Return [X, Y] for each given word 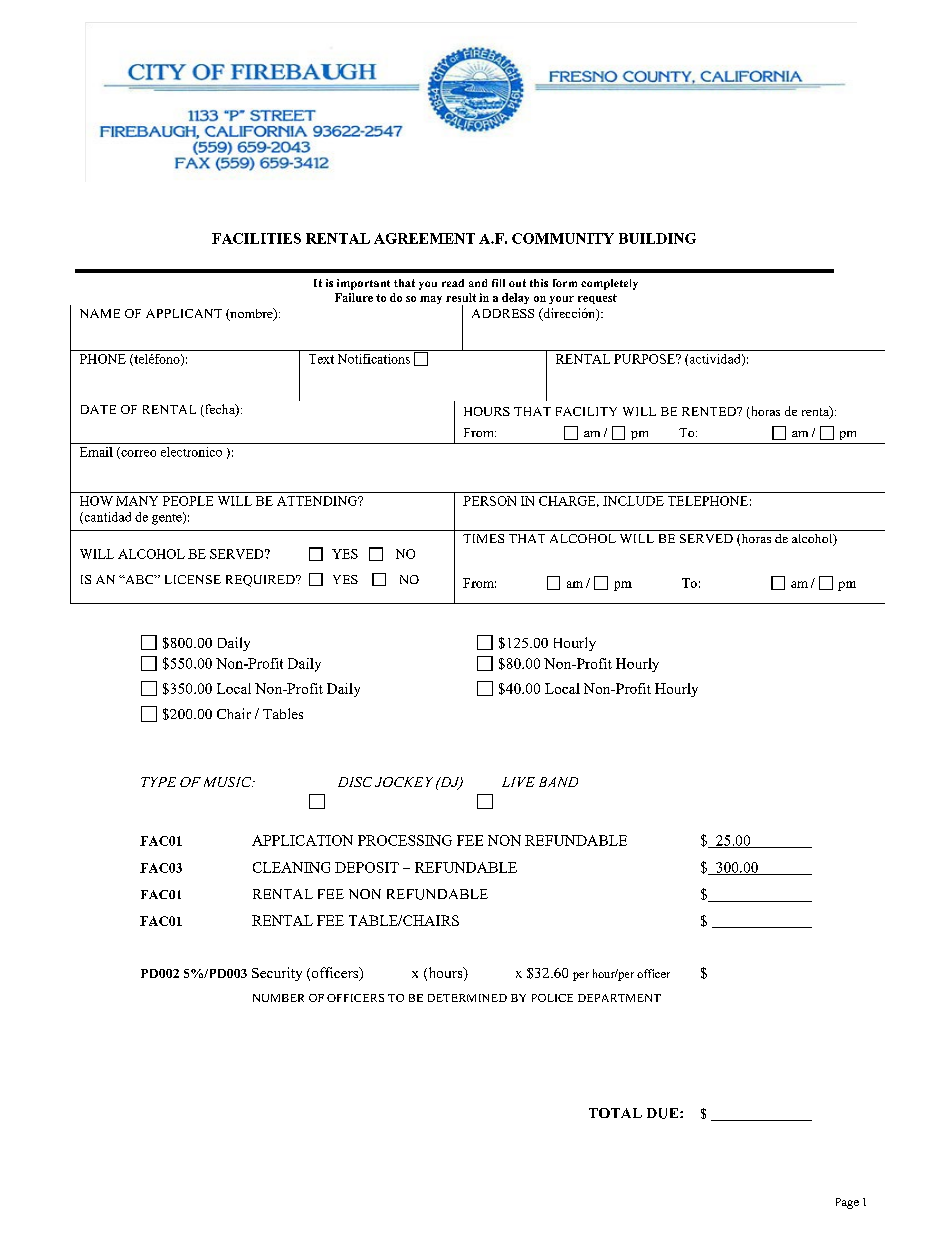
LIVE [518, 782]
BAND [558, 782]
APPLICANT [184, 313]
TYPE [158, 782]
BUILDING [657, 238]
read [453, 283]
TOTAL [615, 1113]
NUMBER [278, 998]
